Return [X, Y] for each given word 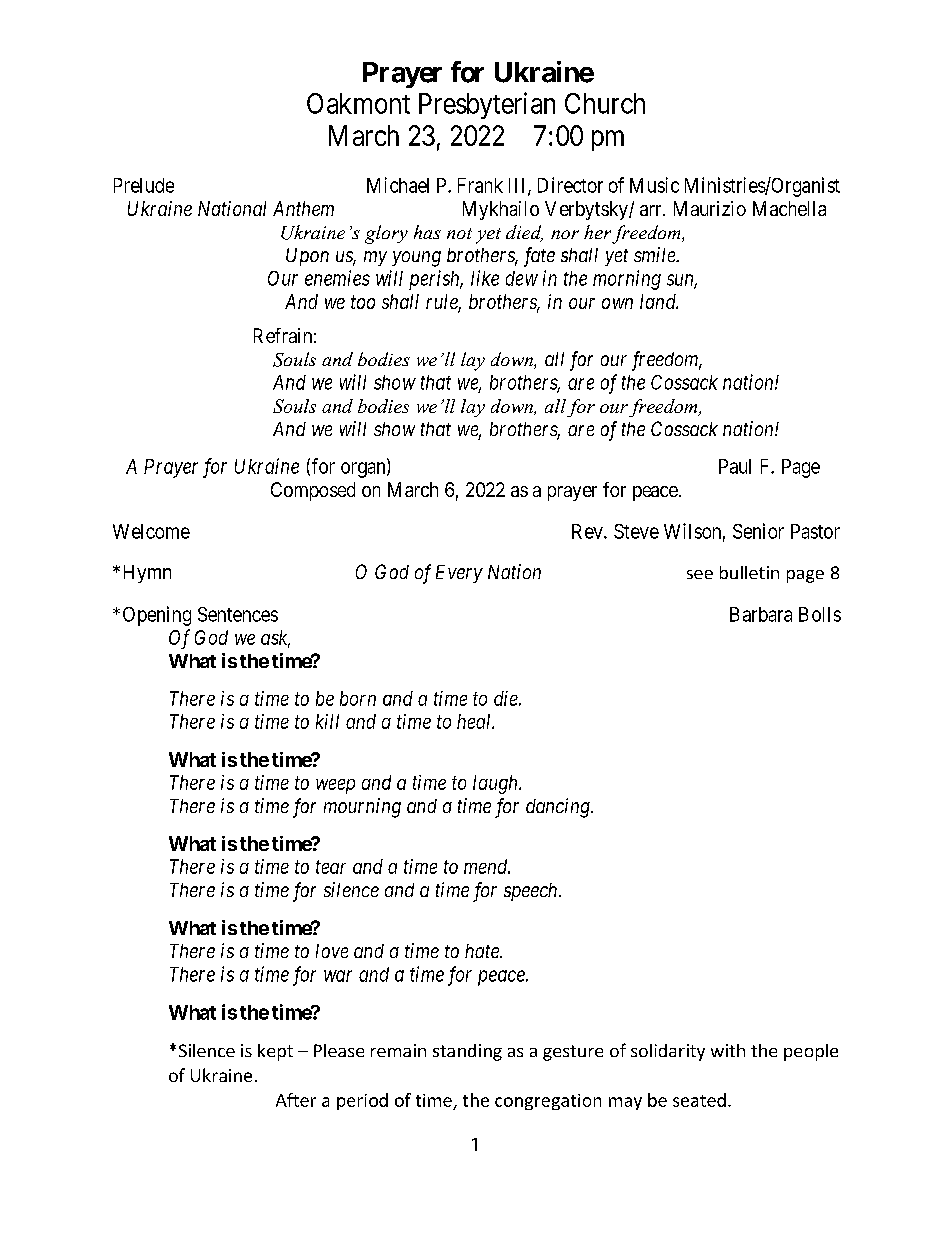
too [363, 302]
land [659, 301]
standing [467, 1052]
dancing [559, 808]
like [485, 278]
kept [275, 1052]
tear [331, 867]
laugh [496, 784]
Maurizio [710, 208]
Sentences [238, 614]
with [728, 1050]
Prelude [144, 185]
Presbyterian [487, 105]
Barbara [761, 614]
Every [459, 574]
